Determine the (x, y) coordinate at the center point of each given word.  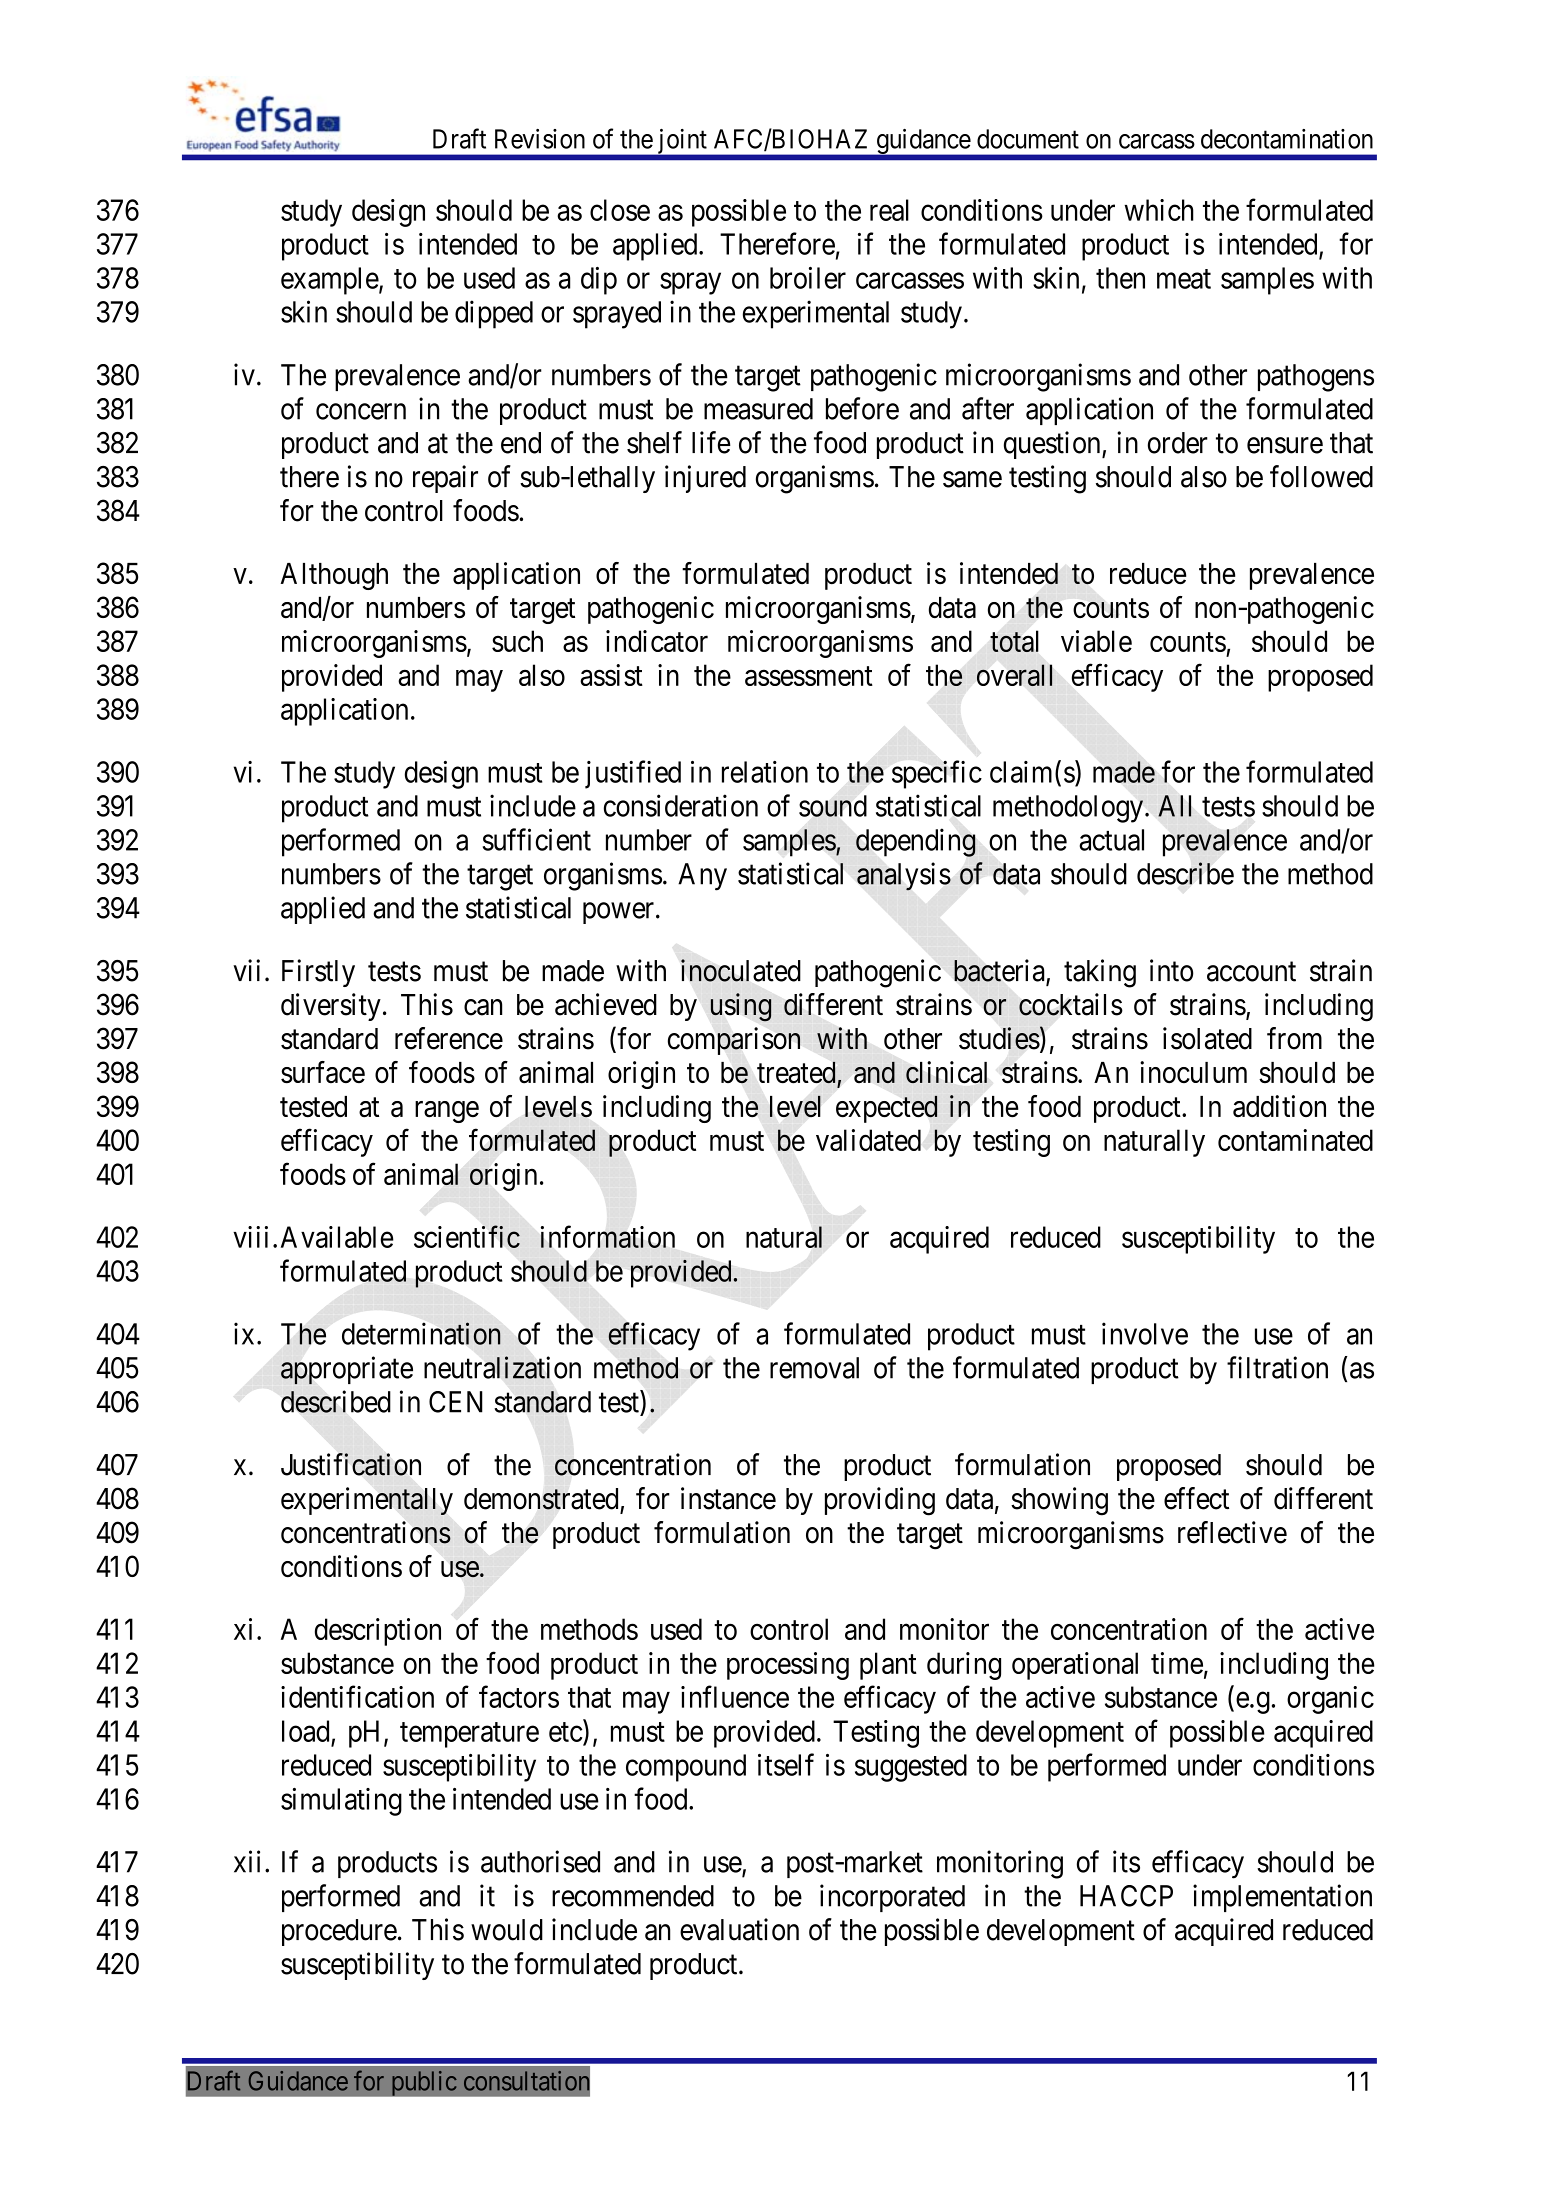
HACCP (1126, 1896)
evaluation (739, 1929)
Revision (540, 139)
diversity (331, 1007)
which (1159, 210)
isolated (1207, 1038)
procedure (339, 1932)
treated (797, 1073)
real (889, 210)
